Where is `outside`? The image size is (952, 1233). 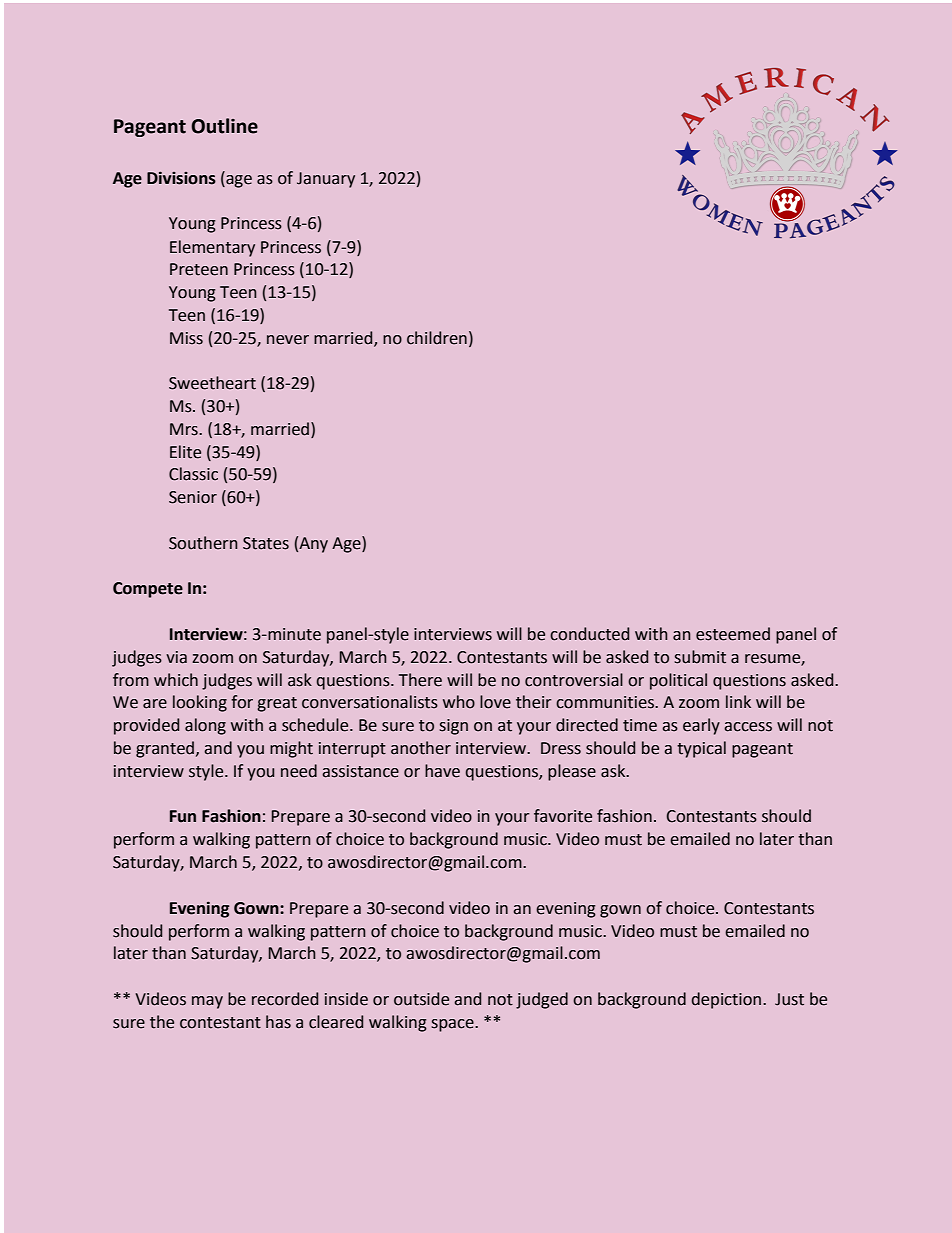 outside is located at coordinates (421, 999).
